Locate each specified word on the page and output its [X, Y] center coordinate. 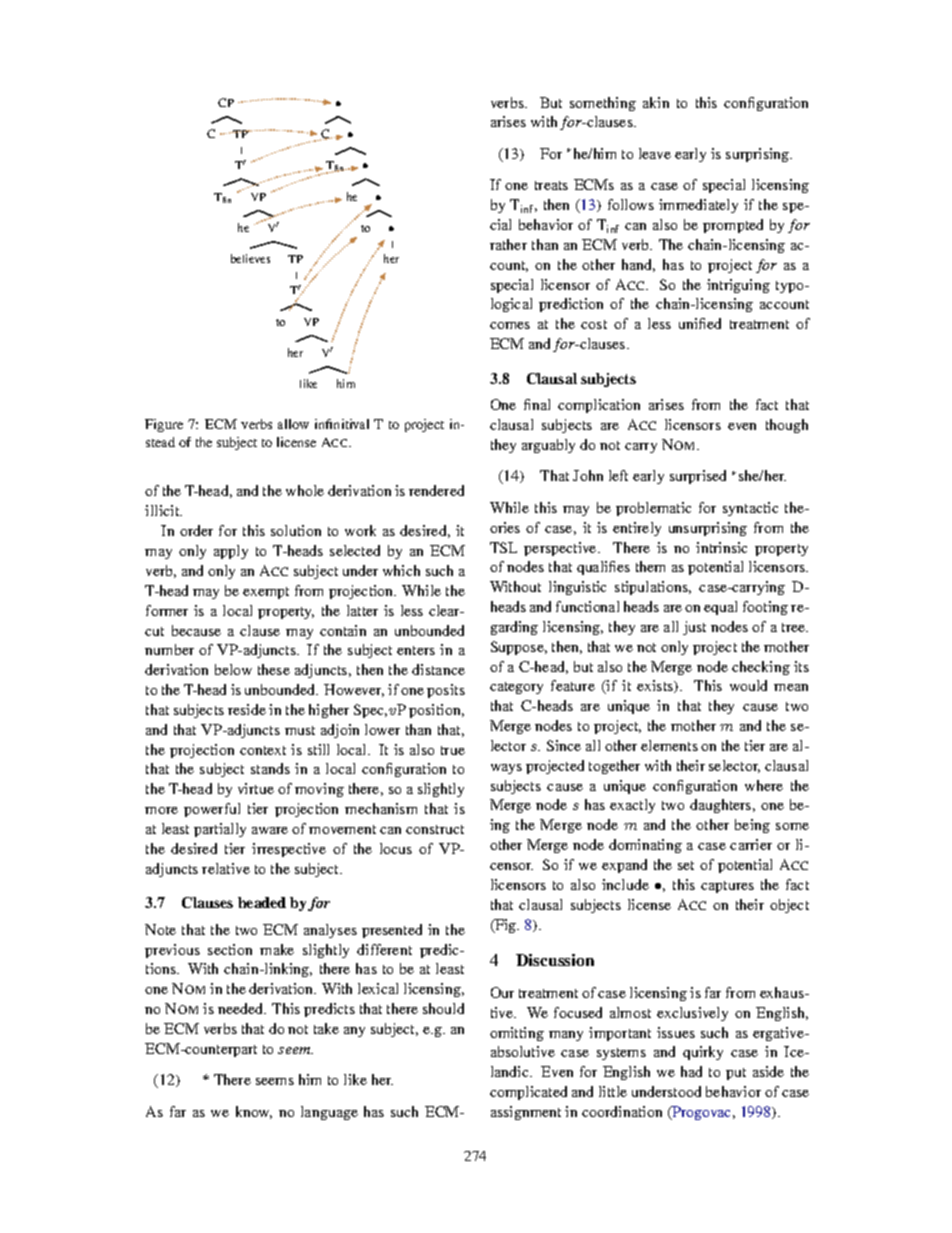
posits [446, 691]
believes [250, 258]
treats [551, 185]
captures [727, 887]
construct [435, 829]
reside [247, 709]
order [196, 530]
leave [655, 153]
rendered [436, 490]
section [230, 949]
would [748, 685]
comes [510, 325]
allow [293, 424]
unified [700, 323]
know [254, 1112]
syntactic [750, 509]
